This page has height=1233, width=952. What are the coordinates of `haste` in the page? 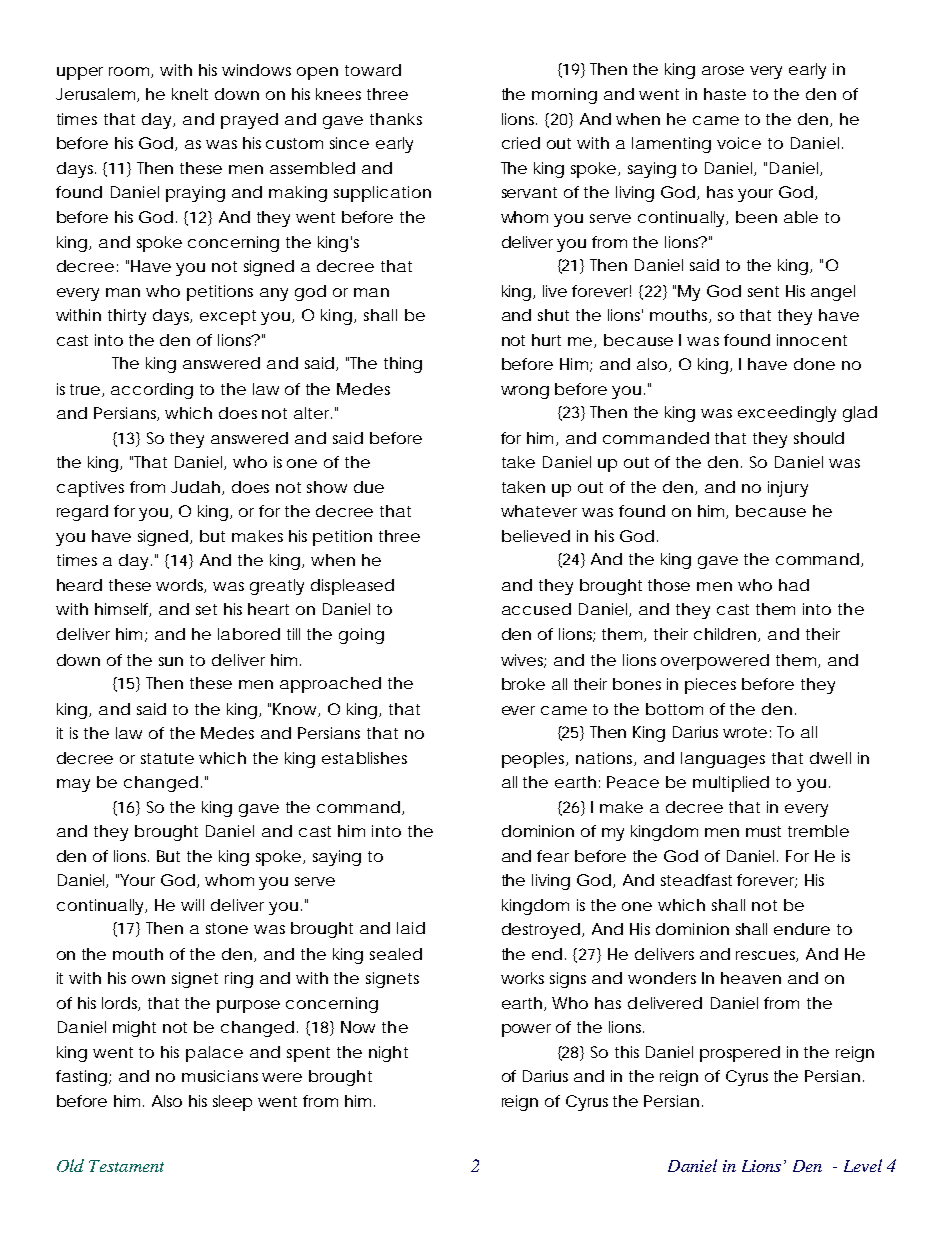 It's located at (725, 94).
